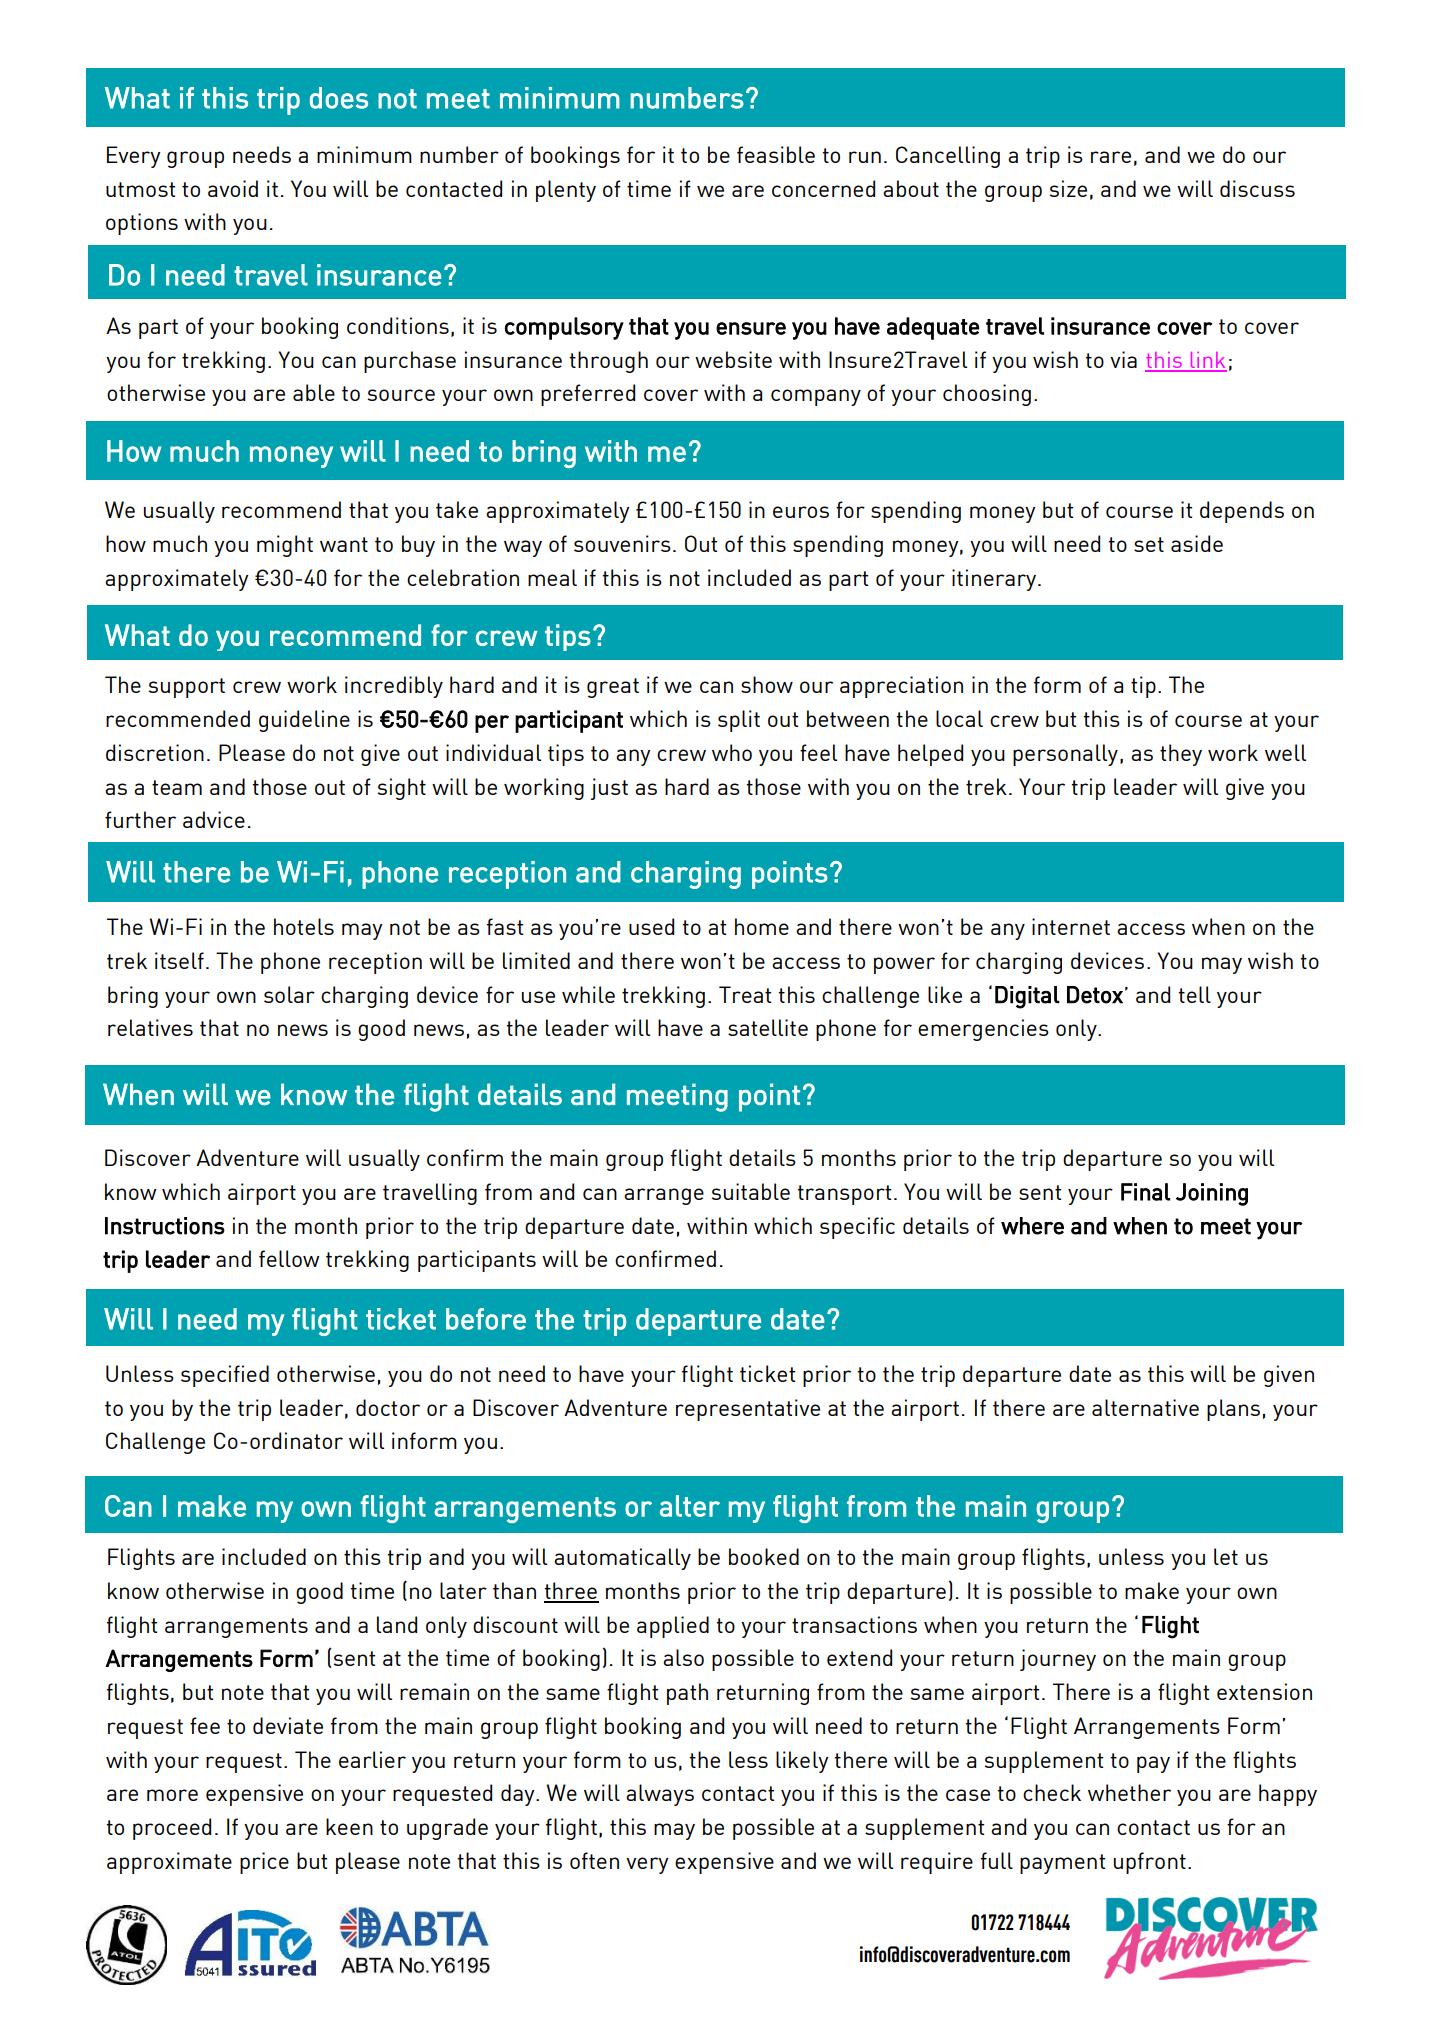  Describe the element at coordinates (233, 188) in the image. I see `avoid` at that location.
